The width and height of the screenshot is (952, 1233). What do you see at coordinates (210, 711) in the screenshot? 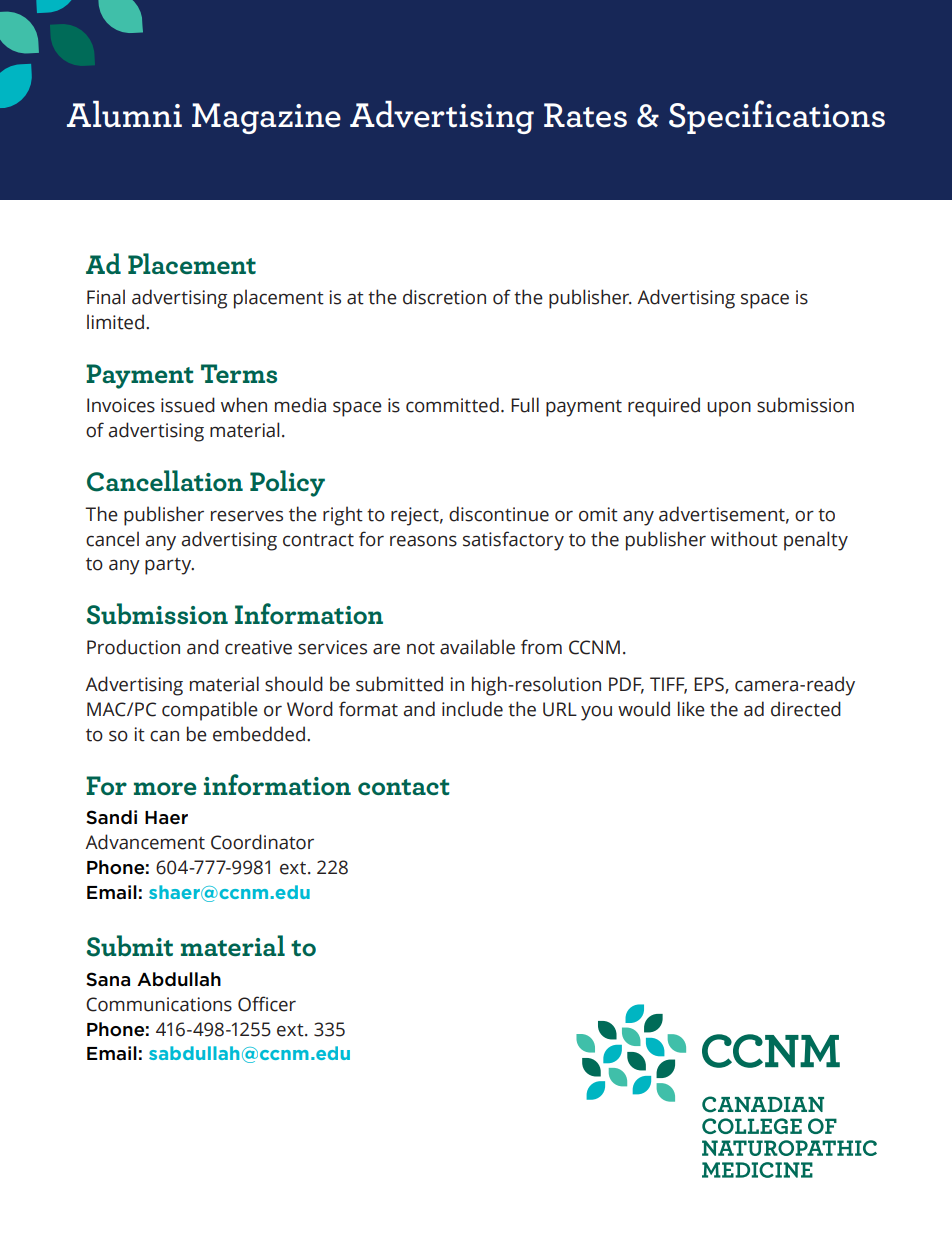
I see `compatible` at bounding box center [210, 711].
